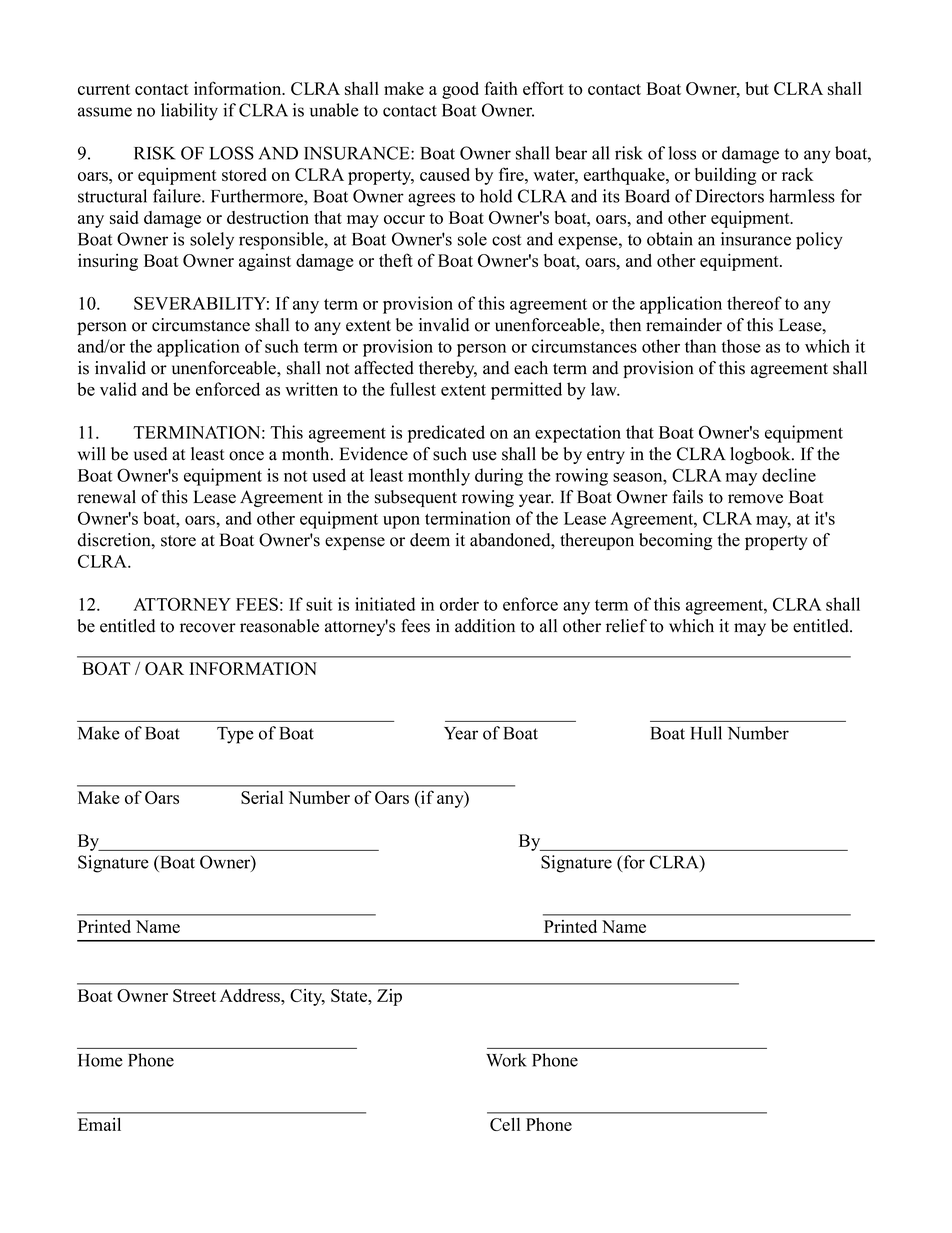 The height and width of the screenshot is (1233, 952). What do you see at coordinates (460, 90) in the screenshot?
I see `good` at bounding box center [460, 90].
